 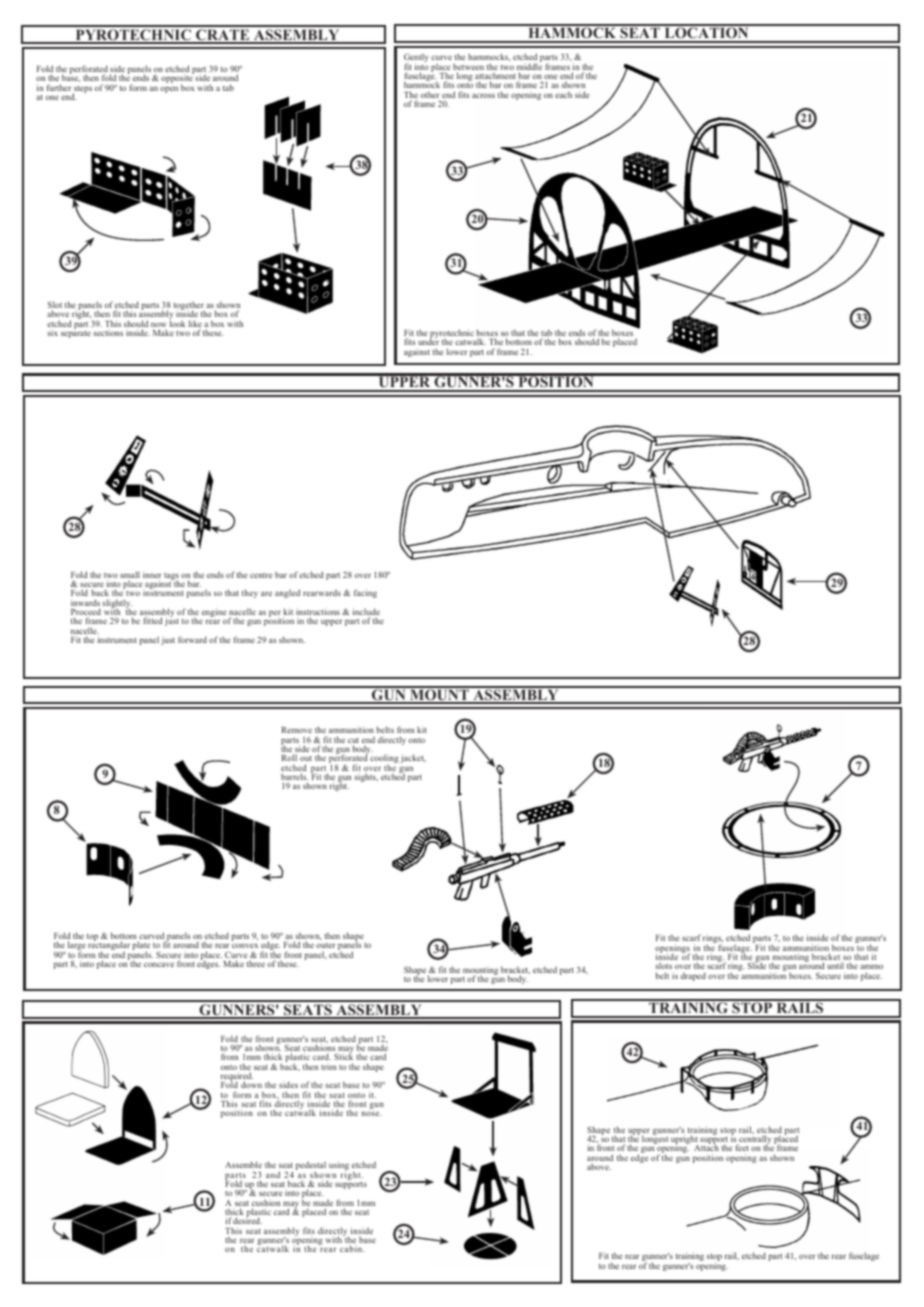 I want to click on Assemble, so click(x=243, y=1164).
